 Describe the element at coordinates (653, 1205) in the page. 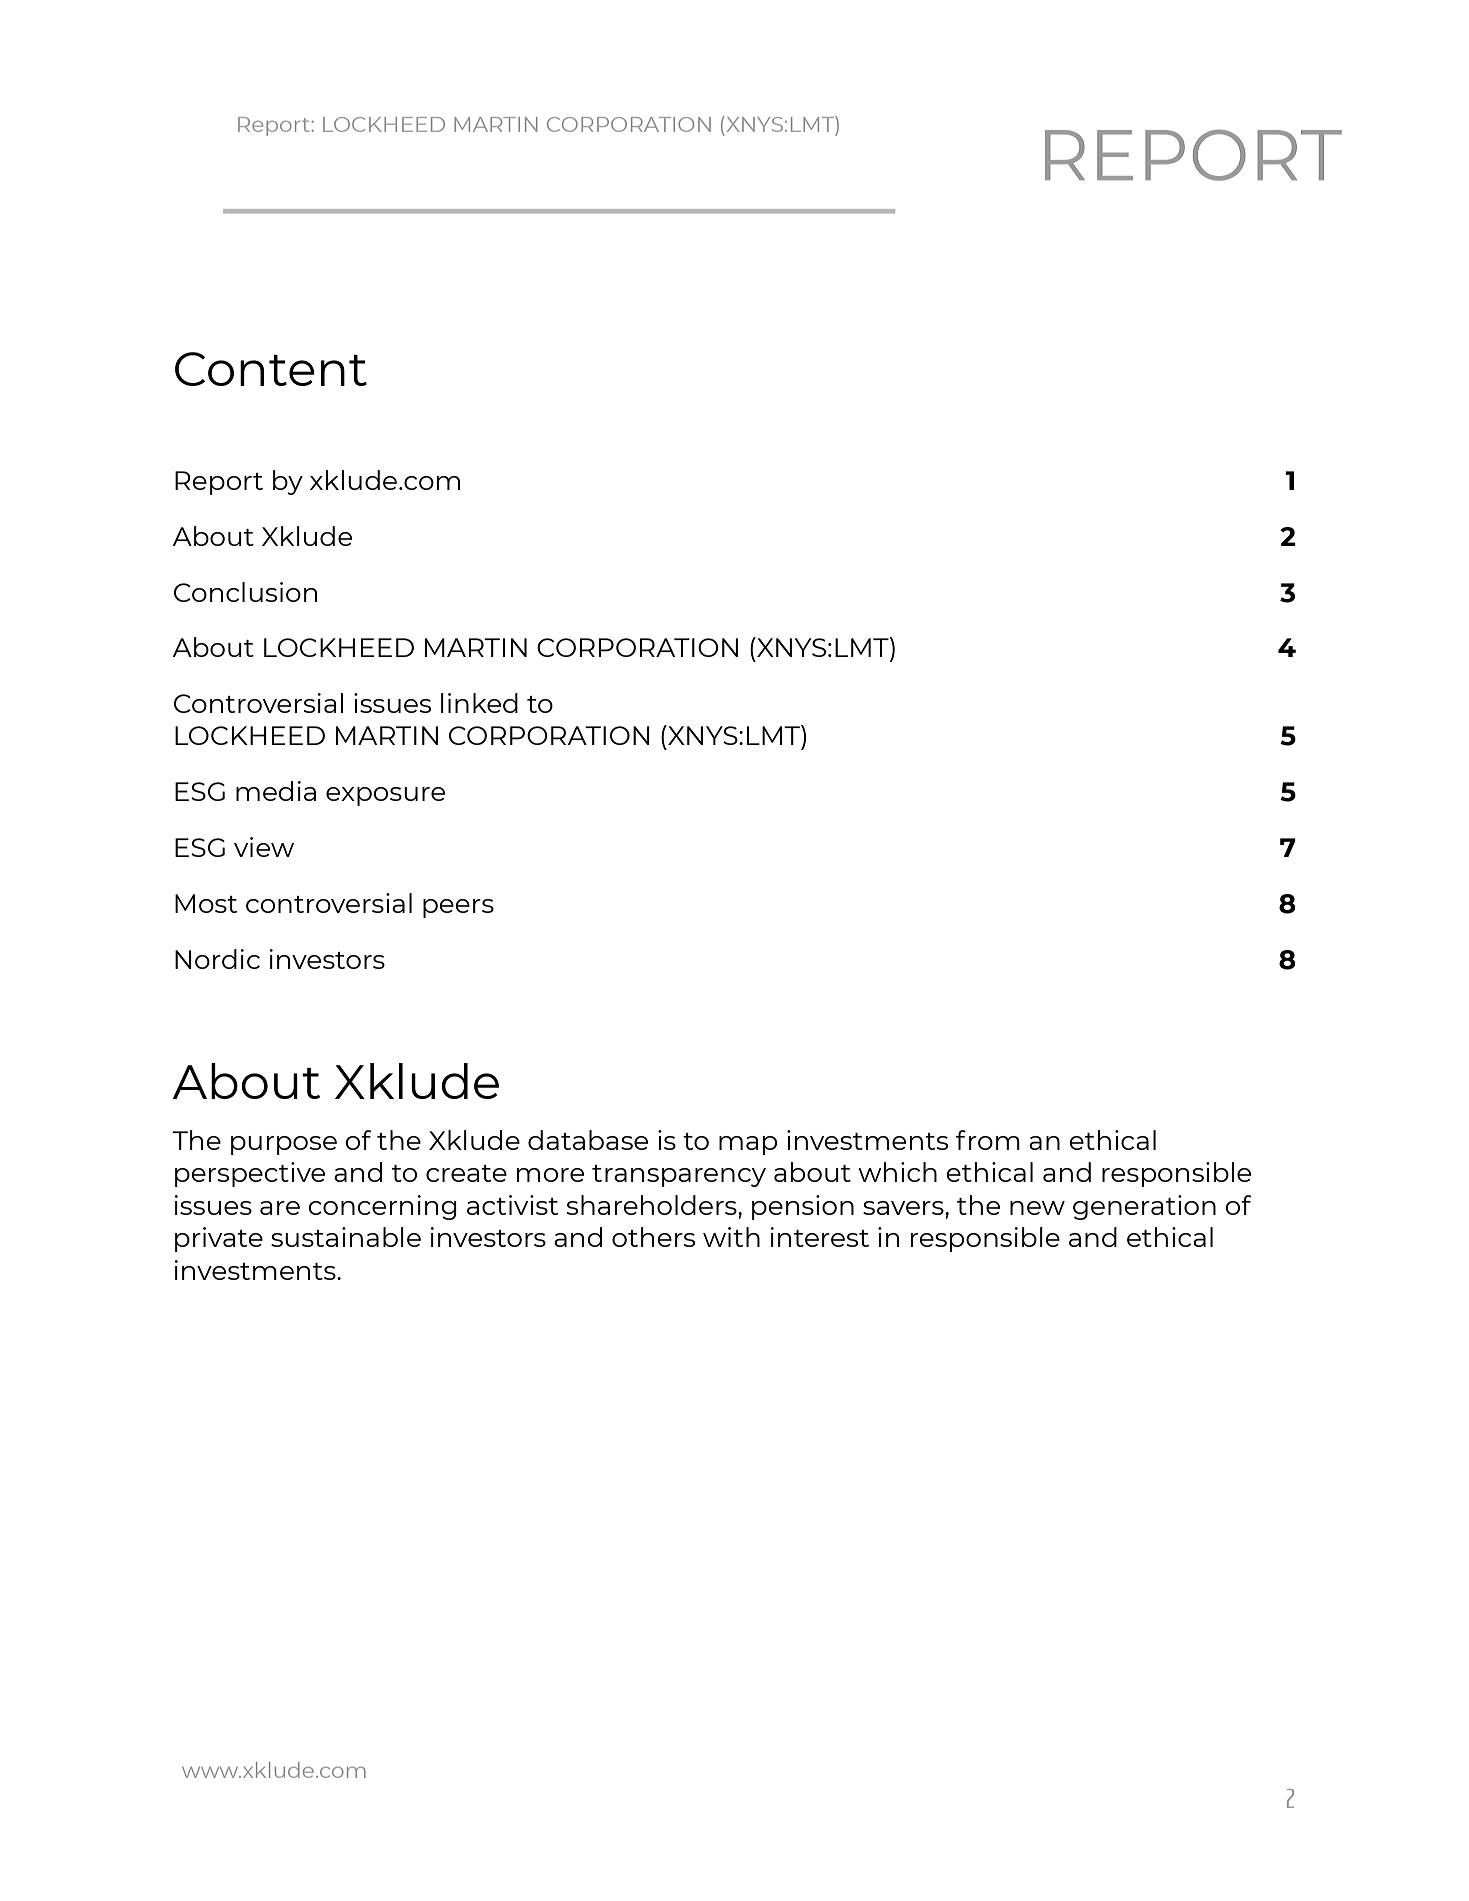

I see `shareholders` at that location.
